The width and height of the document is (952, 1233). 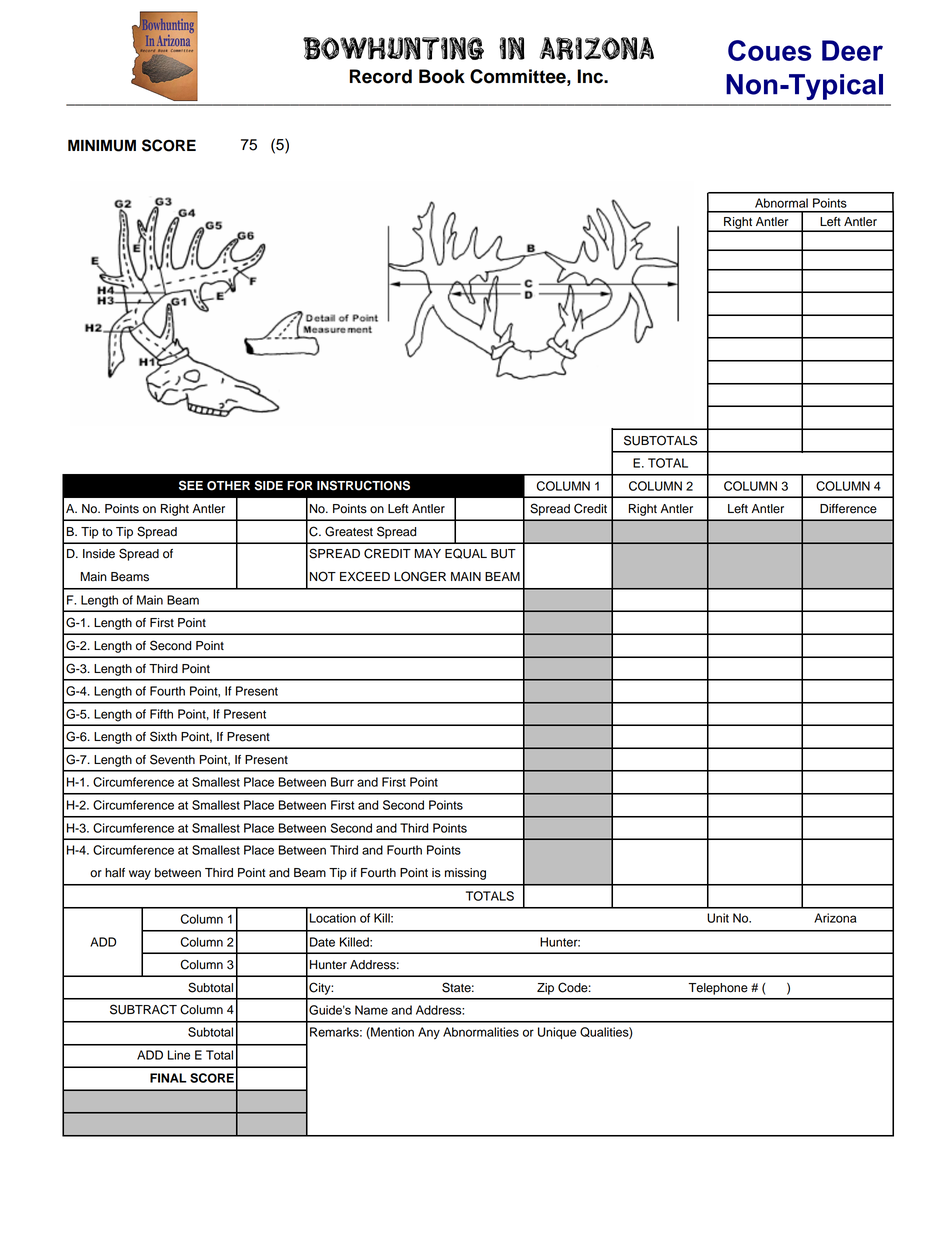 I want to click on Difference, so click(x=848, y=509).
